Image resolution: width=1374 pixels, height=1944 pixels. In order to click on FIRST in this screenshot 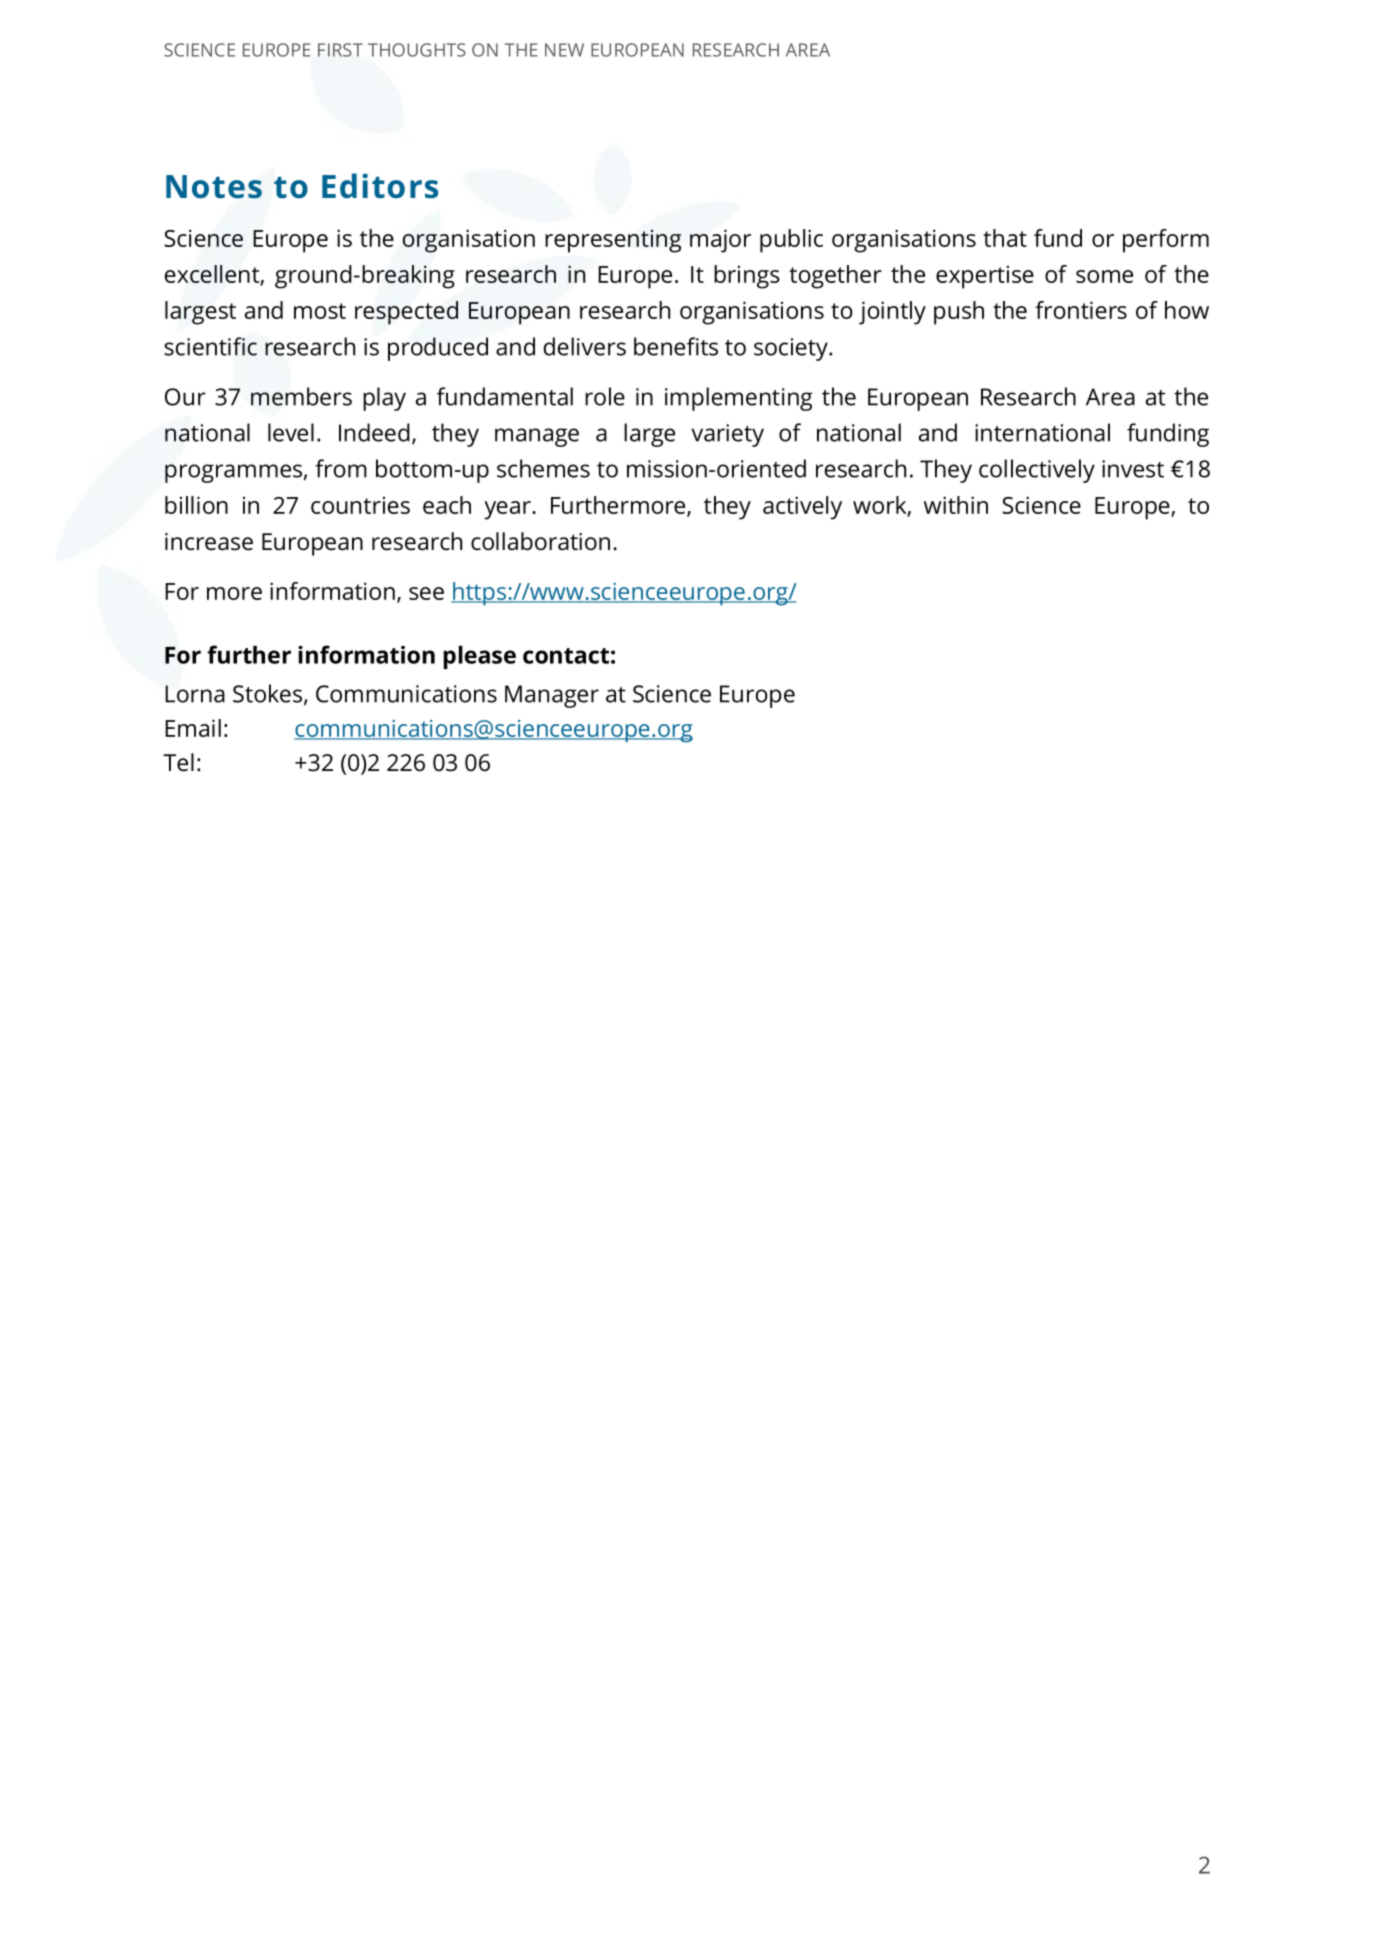, I will do `click(340, 50)`.
